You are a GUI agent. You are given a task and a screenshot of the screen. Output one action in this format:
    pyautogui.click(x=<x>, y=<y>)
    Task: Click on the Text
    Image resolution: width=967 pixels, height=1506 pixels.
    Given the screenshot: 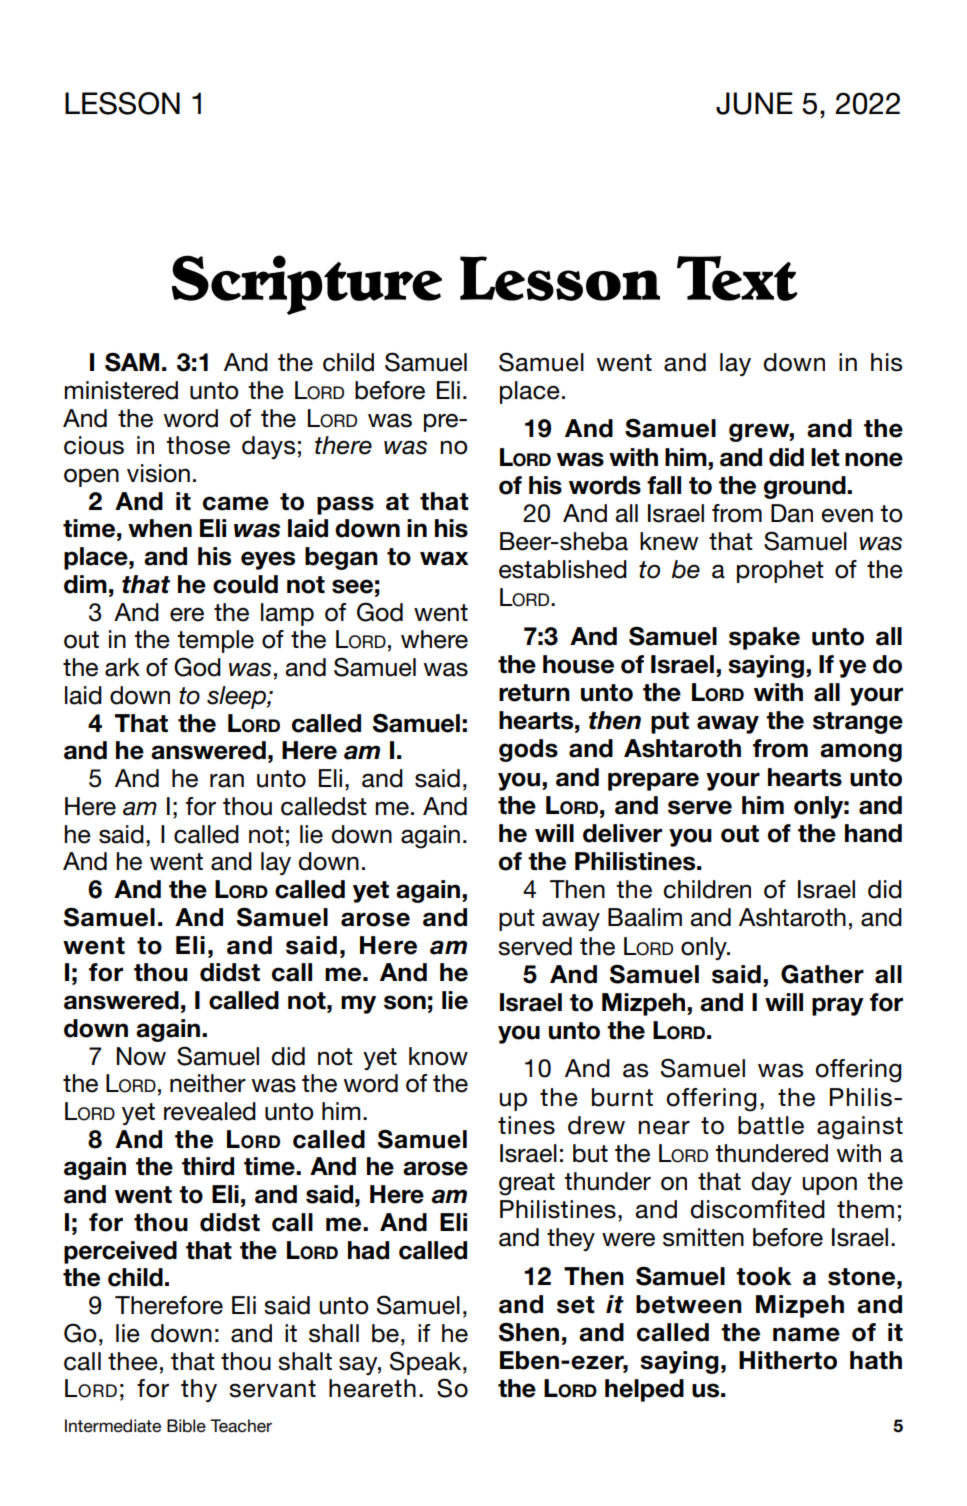 What is the action you would take?
    pyautogui.click(x=737, y=278)
